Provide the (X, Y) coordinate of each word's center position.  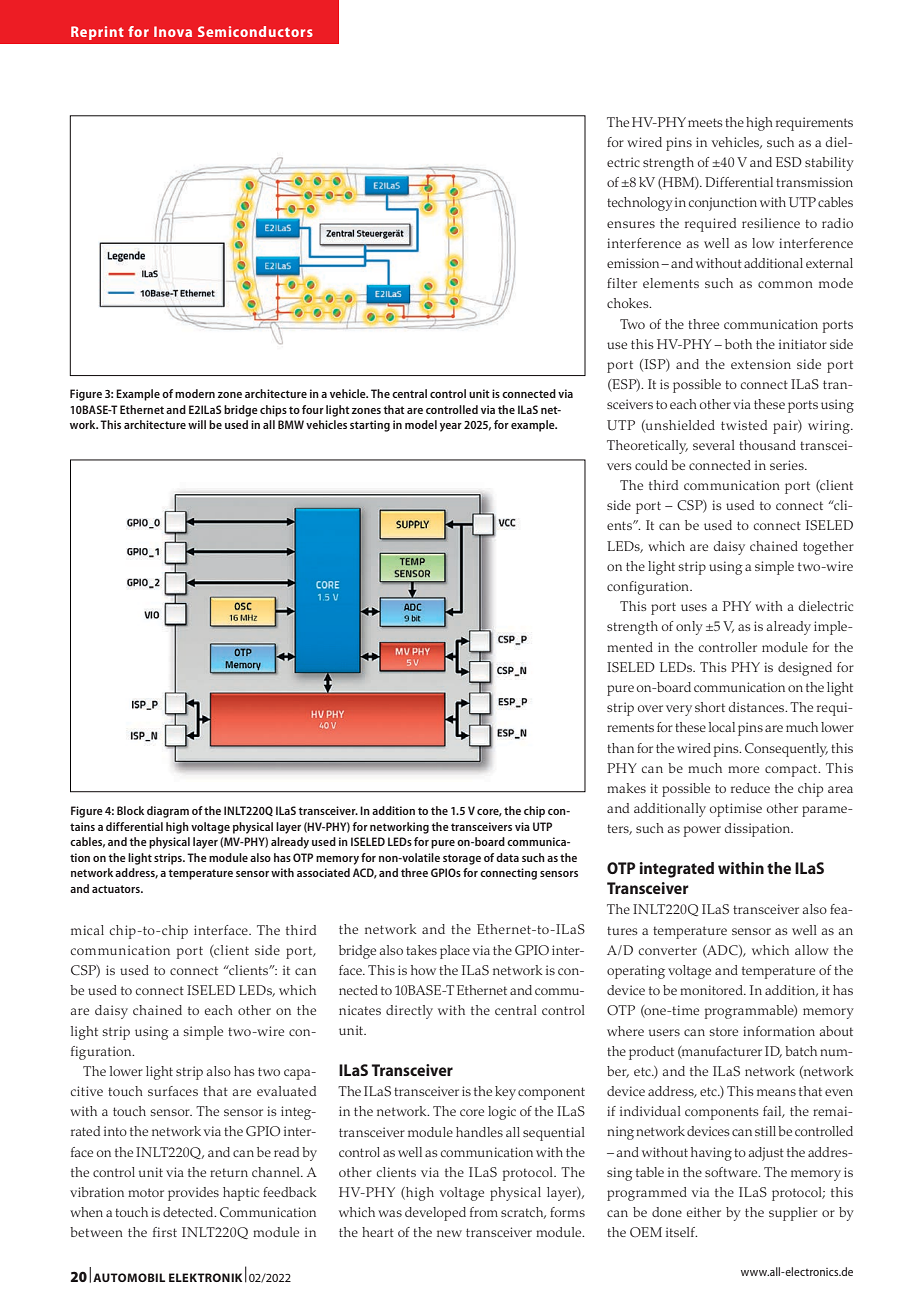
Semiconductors (255, 31)
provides (193, 1194)
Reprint (97, 33)
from (484, 1212)
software (732, 1172)
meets (705, 122)
